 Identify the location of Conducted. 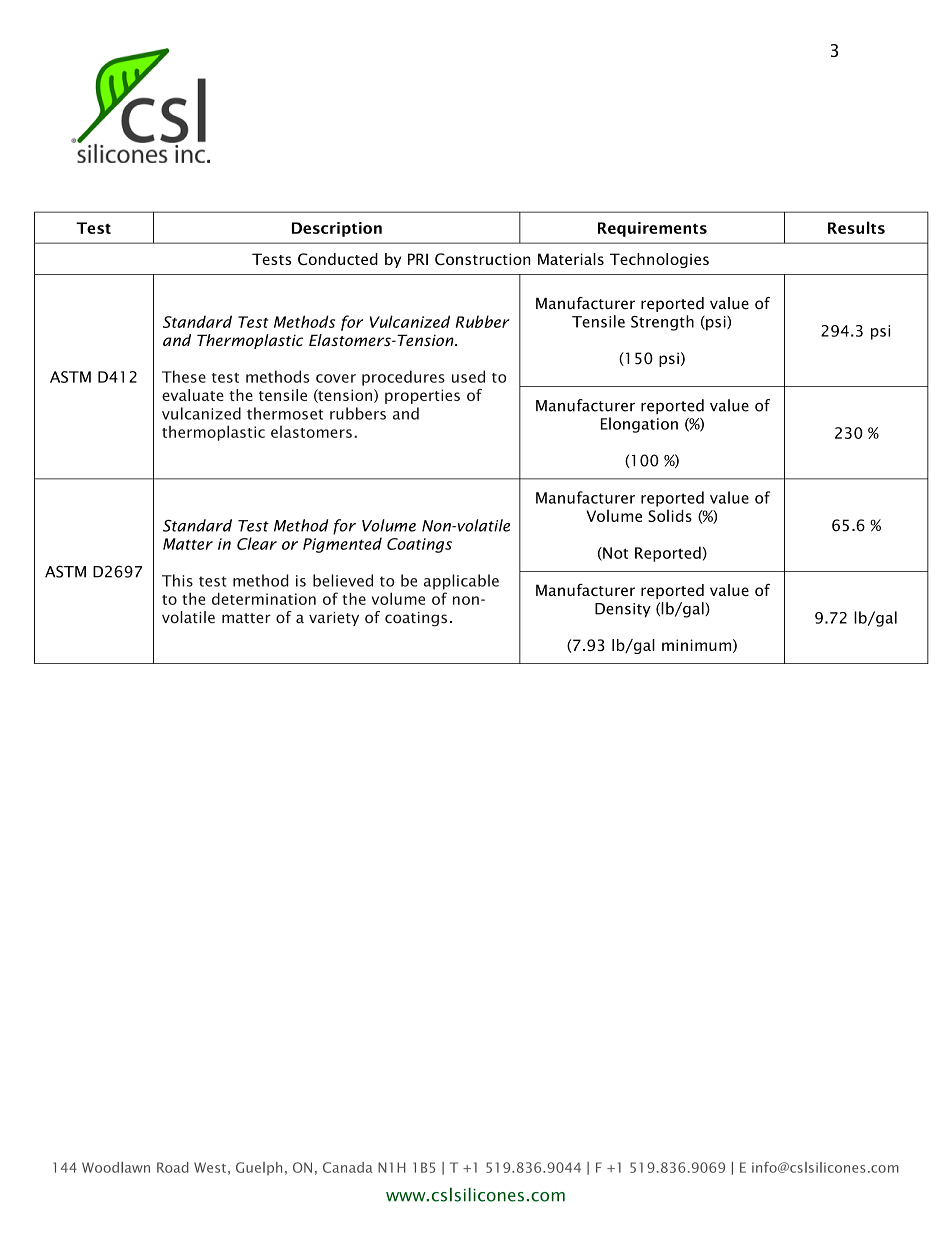
(338, 259).
